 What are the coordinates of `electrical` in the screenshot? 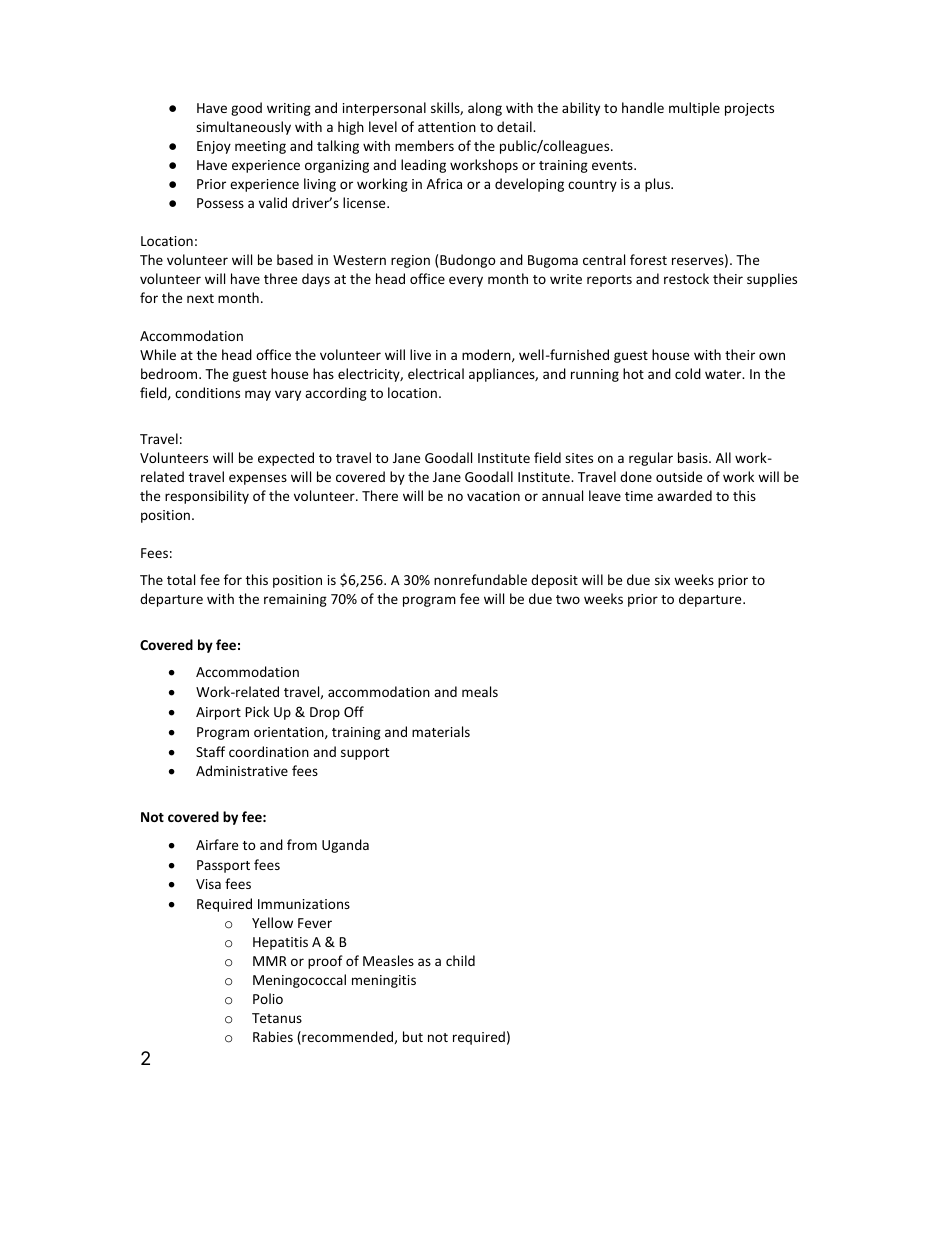 It's located at (436, 373).
